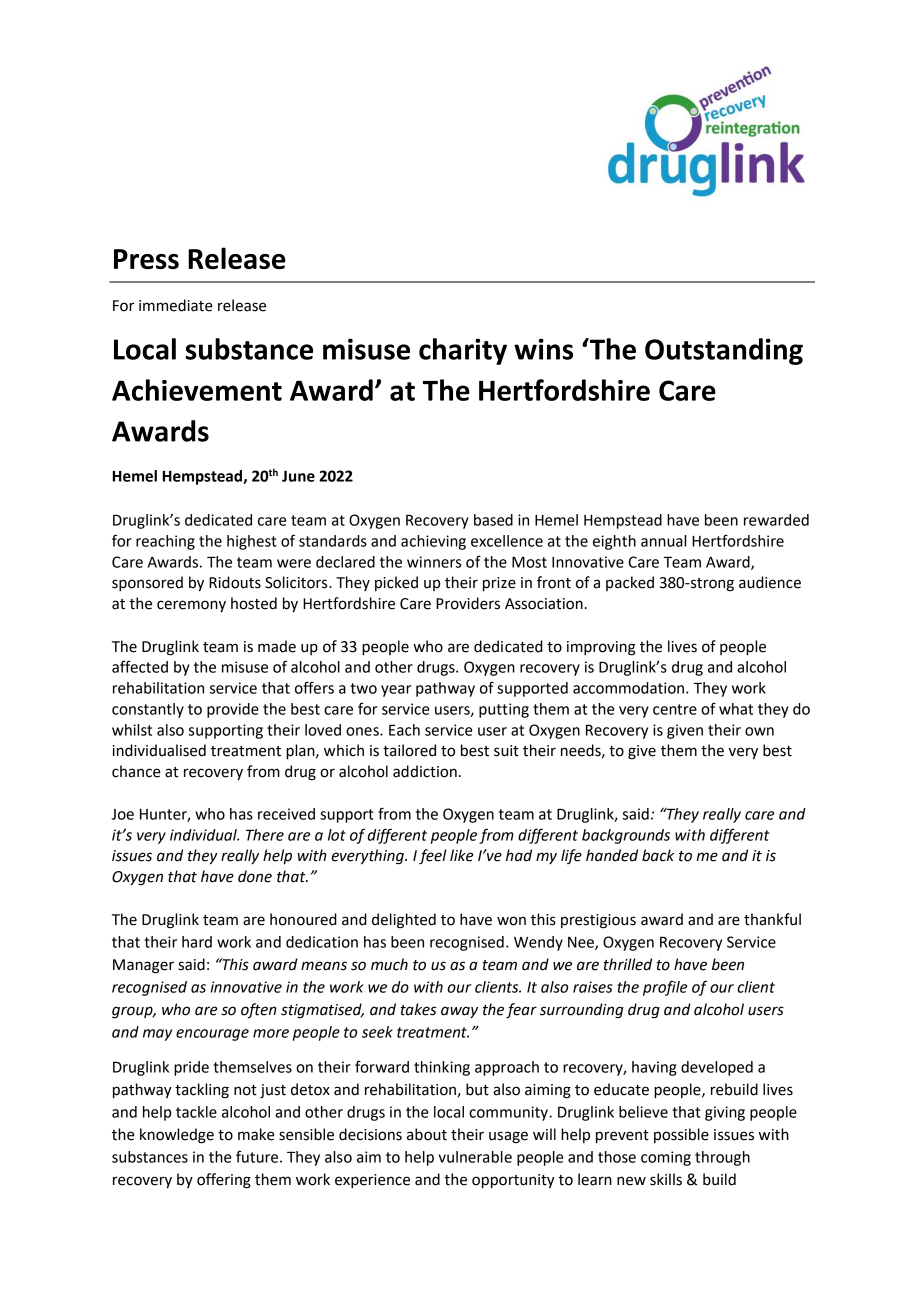 Image resolution: width=924 pixels, height=1308 pixels. What do you see at coordinates (462, 855) in the screenshot?
I see `like` at bounding box center [462, 855].
